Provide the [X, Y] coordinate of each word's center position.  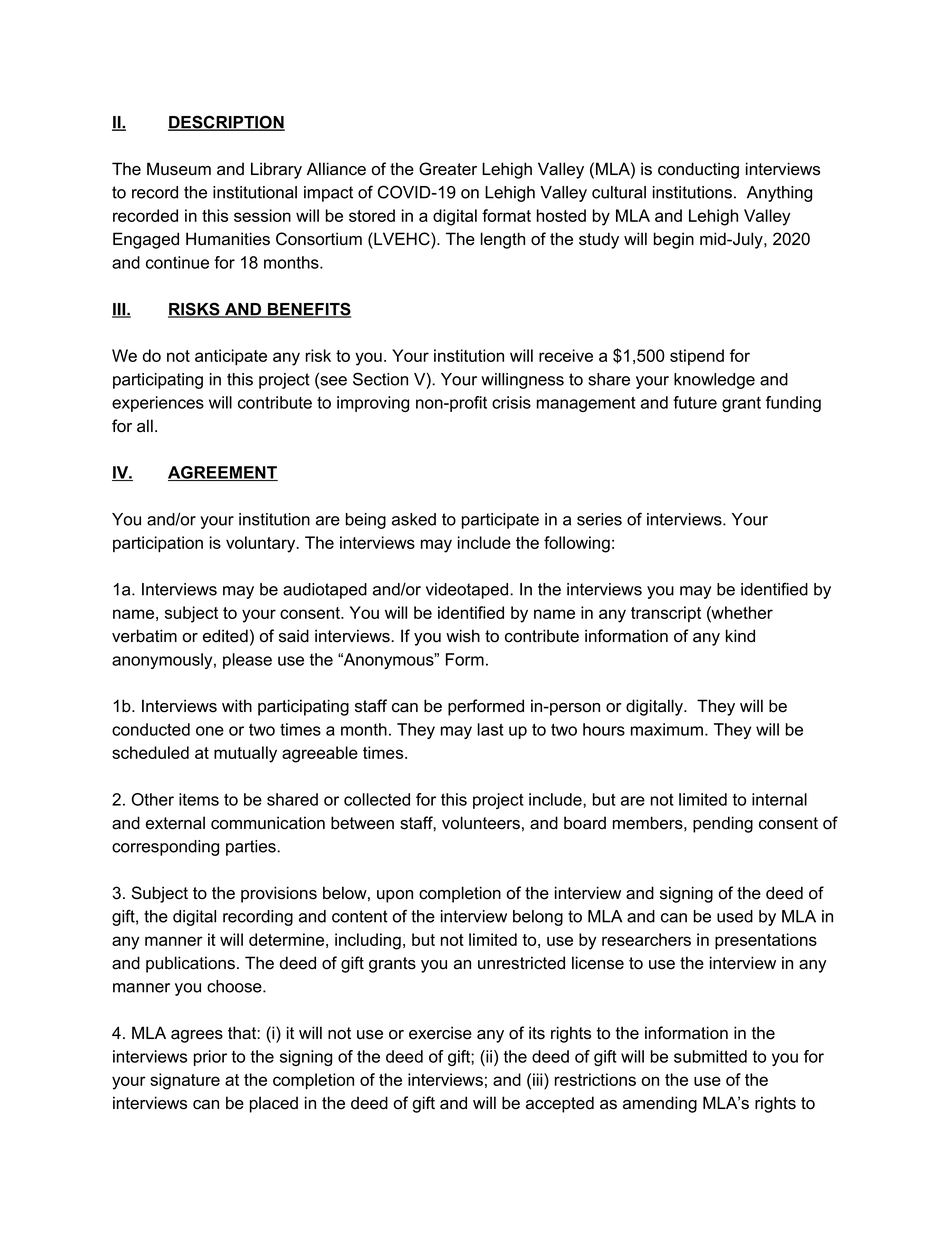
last [491, 729]
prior [210, 1058]
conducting [698, 170]
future [695, 402]
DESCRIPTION [226, 123]
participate [500, 521]
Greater [448, 169]
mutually [245, 754]
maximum [667, 729]
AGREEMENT [223, 473]
